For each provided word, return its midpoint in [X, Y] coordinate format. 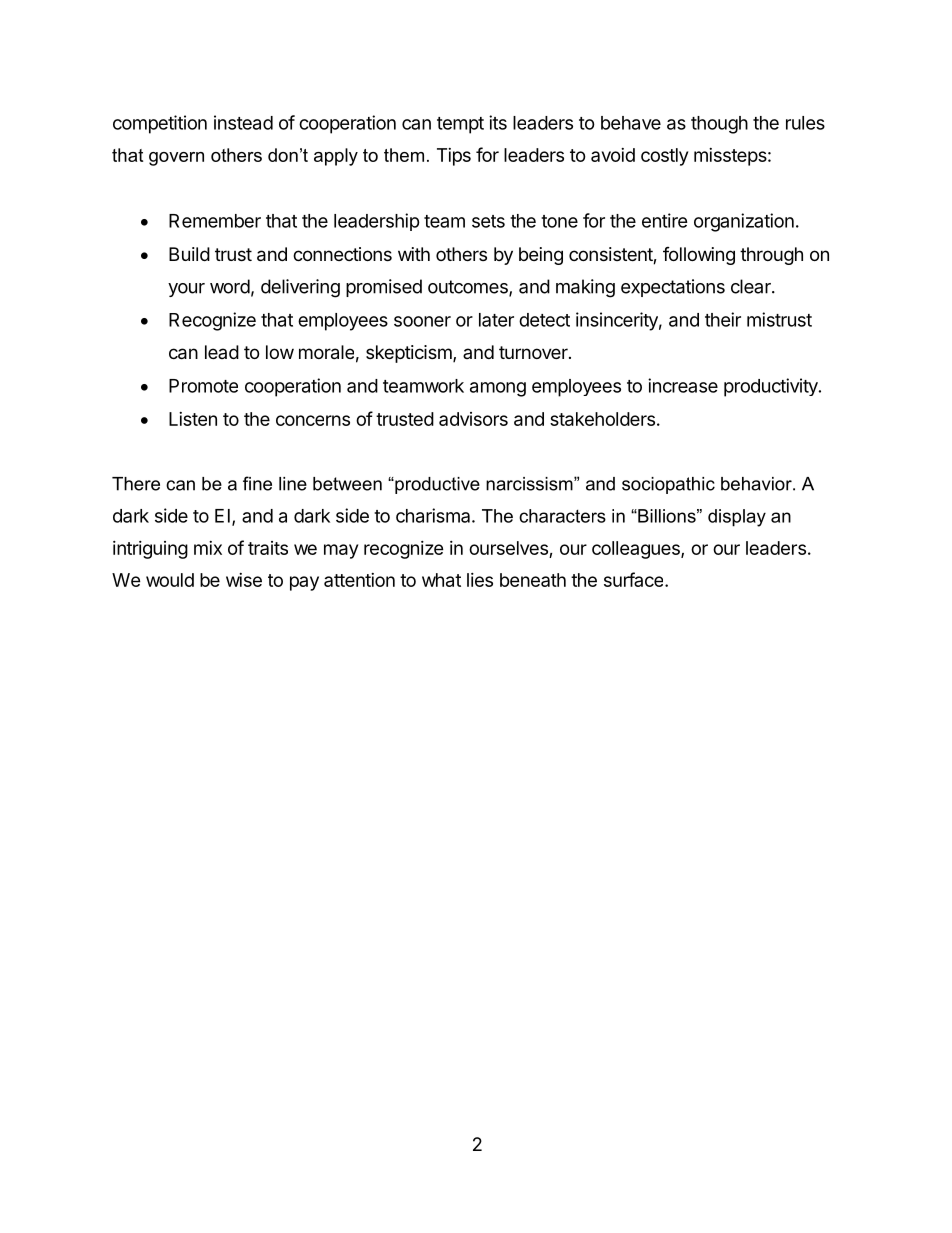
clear [752, 286]
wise [244, 580]
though [719, 125]
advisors [473, 419]
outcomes [469, 288]
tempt [460, 125]
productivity [772, 387]
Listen [193, 419]
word [230, 286]
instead [243, 122]
